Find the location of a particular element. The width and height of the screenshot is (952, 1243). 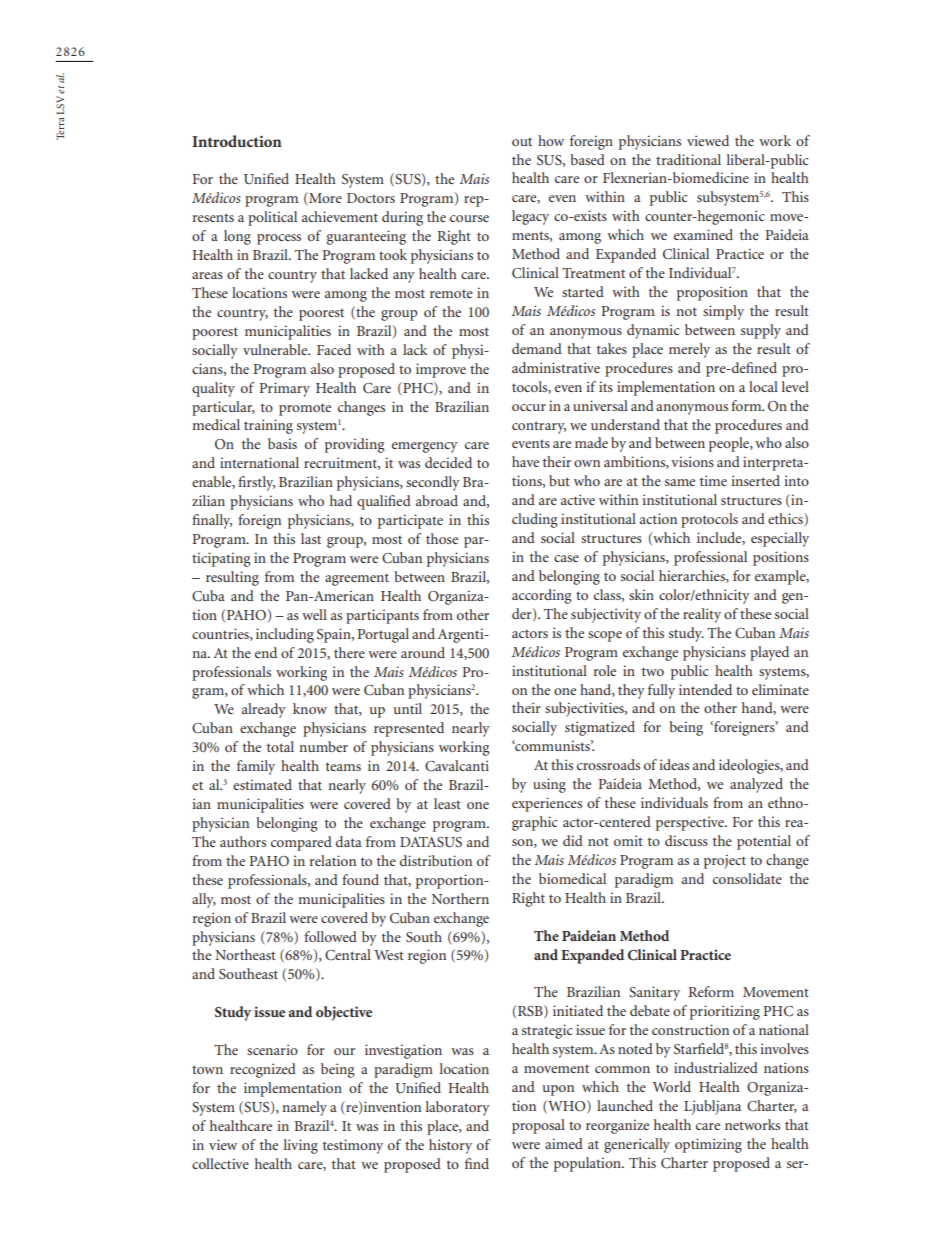

experiences is located at coordinates (547, 804).
